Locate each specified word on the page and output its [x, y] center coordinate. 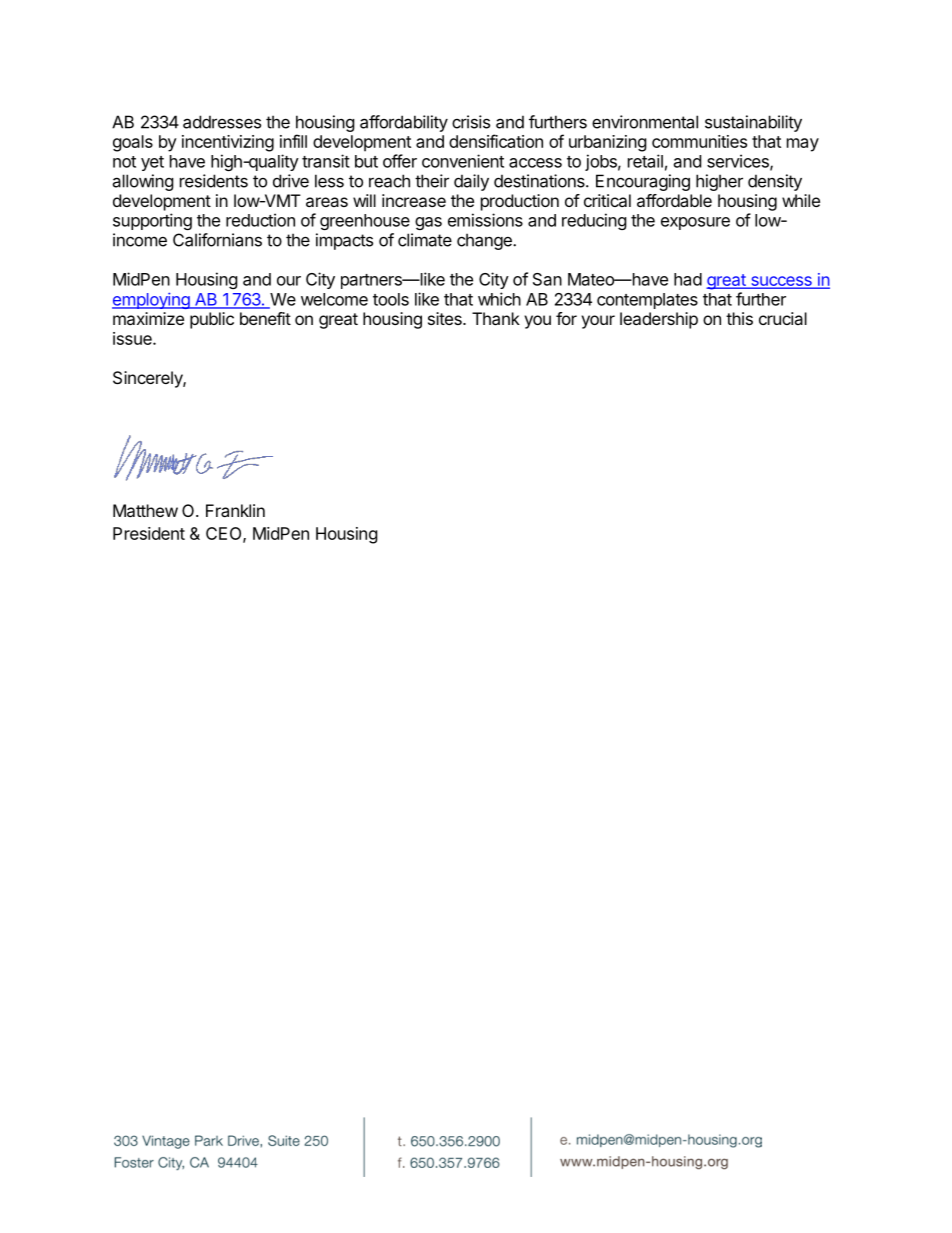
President [149, 533]
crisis [471, 122]
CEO [225, 534]
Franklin [235, 510]
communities [699, 141]
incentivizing [228, 143]
